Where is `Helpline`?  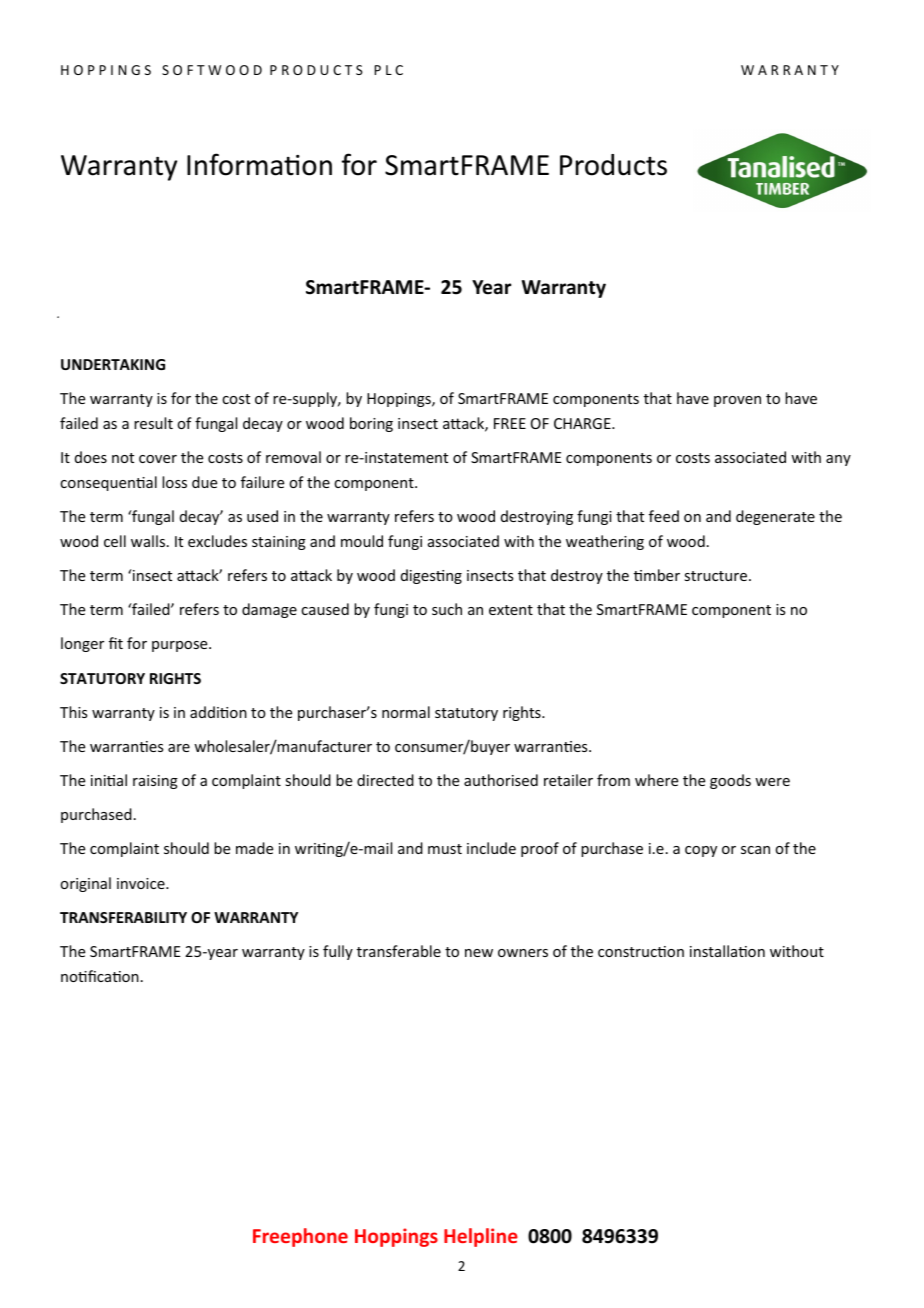 Helpline is located at coordinates (481, 1237).
